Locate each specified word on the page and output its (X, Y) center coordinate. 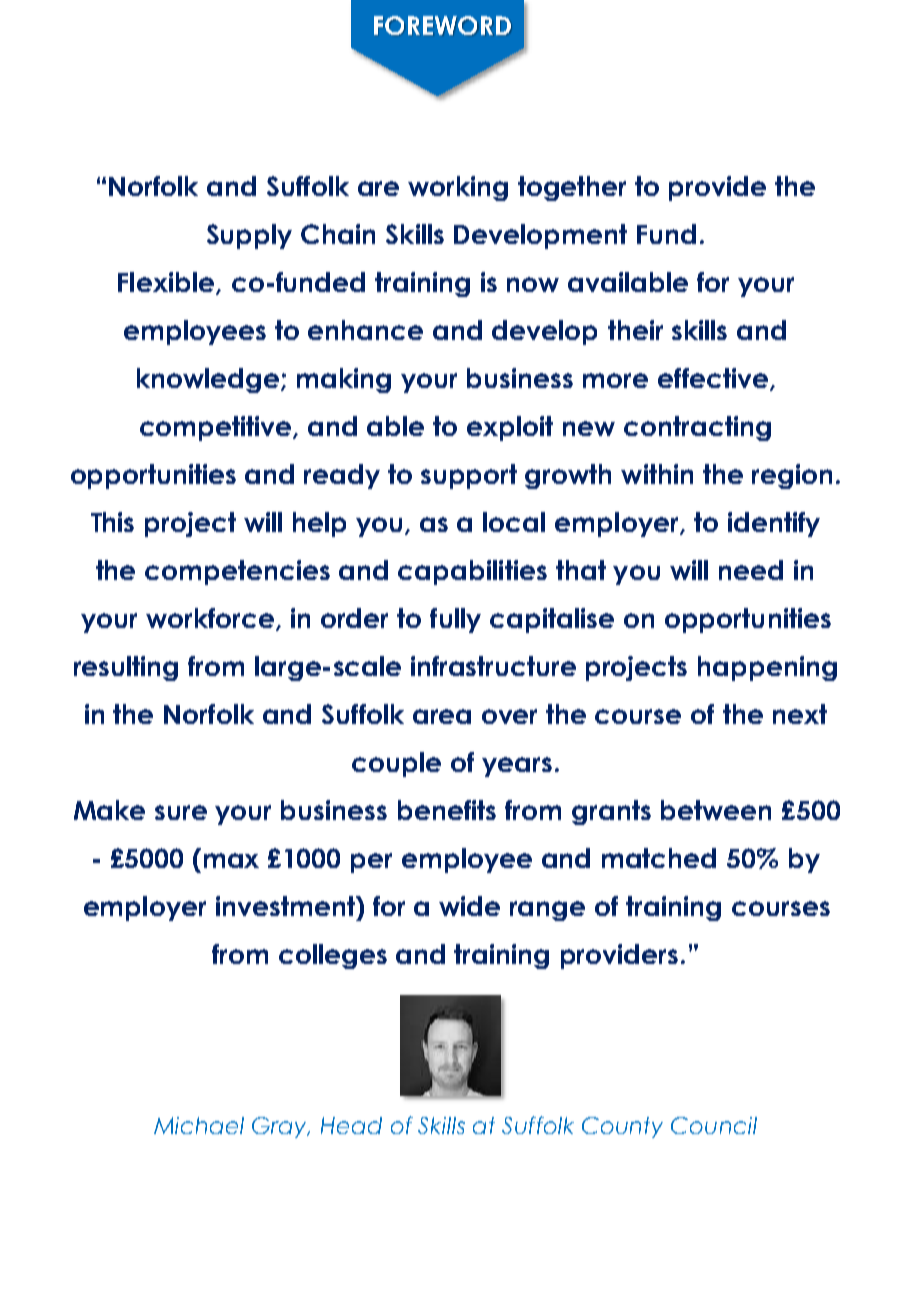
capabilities (472, 572)
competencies (237, 572)
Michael (199, 1125)
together (572, 188)
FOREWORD (442, 25)
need (751, 570)
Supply (249, 236)
